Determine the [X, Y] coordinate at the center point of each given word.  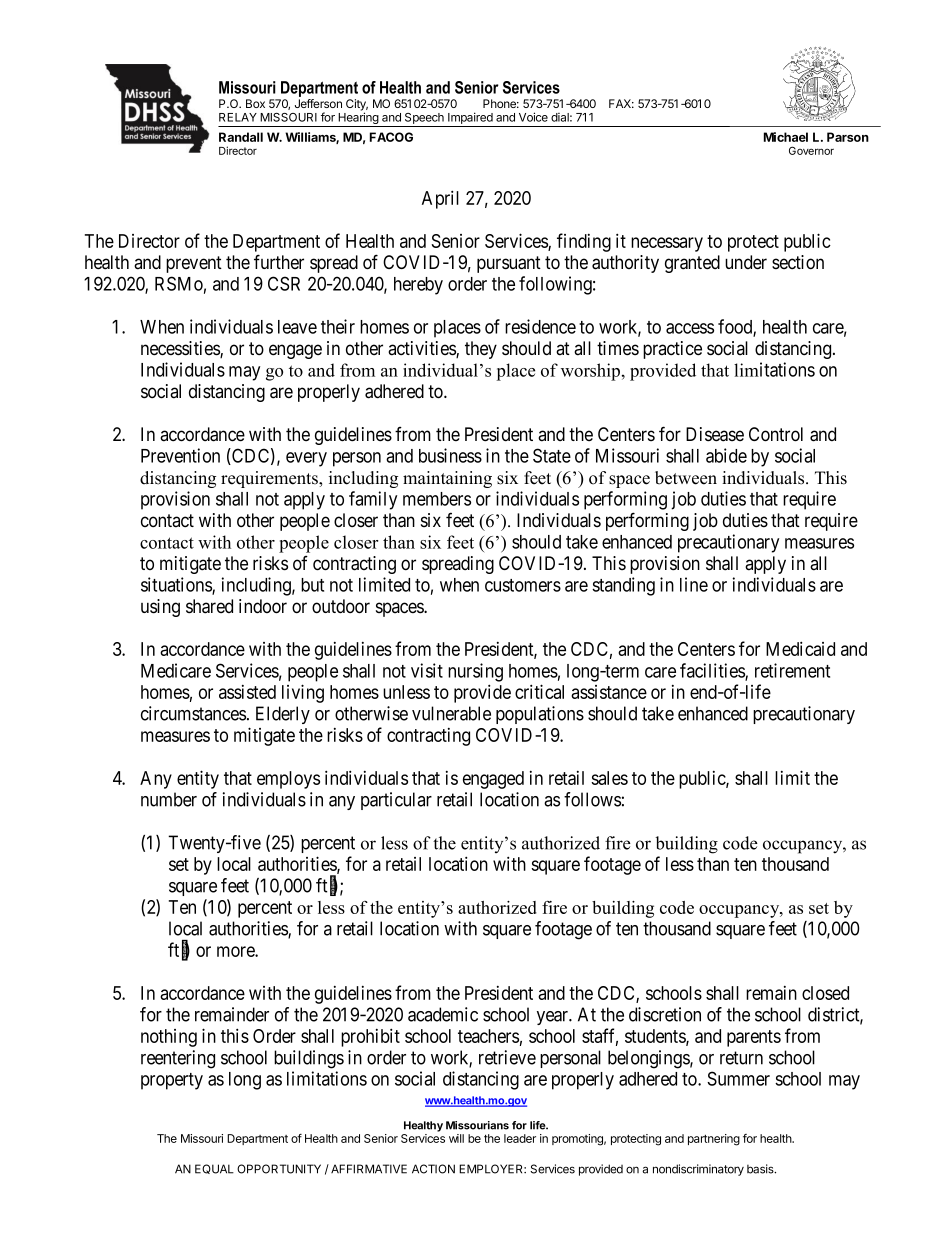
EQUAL [214, 1169]
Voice [533, 117]
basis [761, 1169]
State [552, 455]
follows [592, 799]
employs [288, 780]
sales [609, 778]
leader [520, 1138]
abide [726, 455]
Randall [241, 137]
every [306, 459]
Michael [786, 137]
